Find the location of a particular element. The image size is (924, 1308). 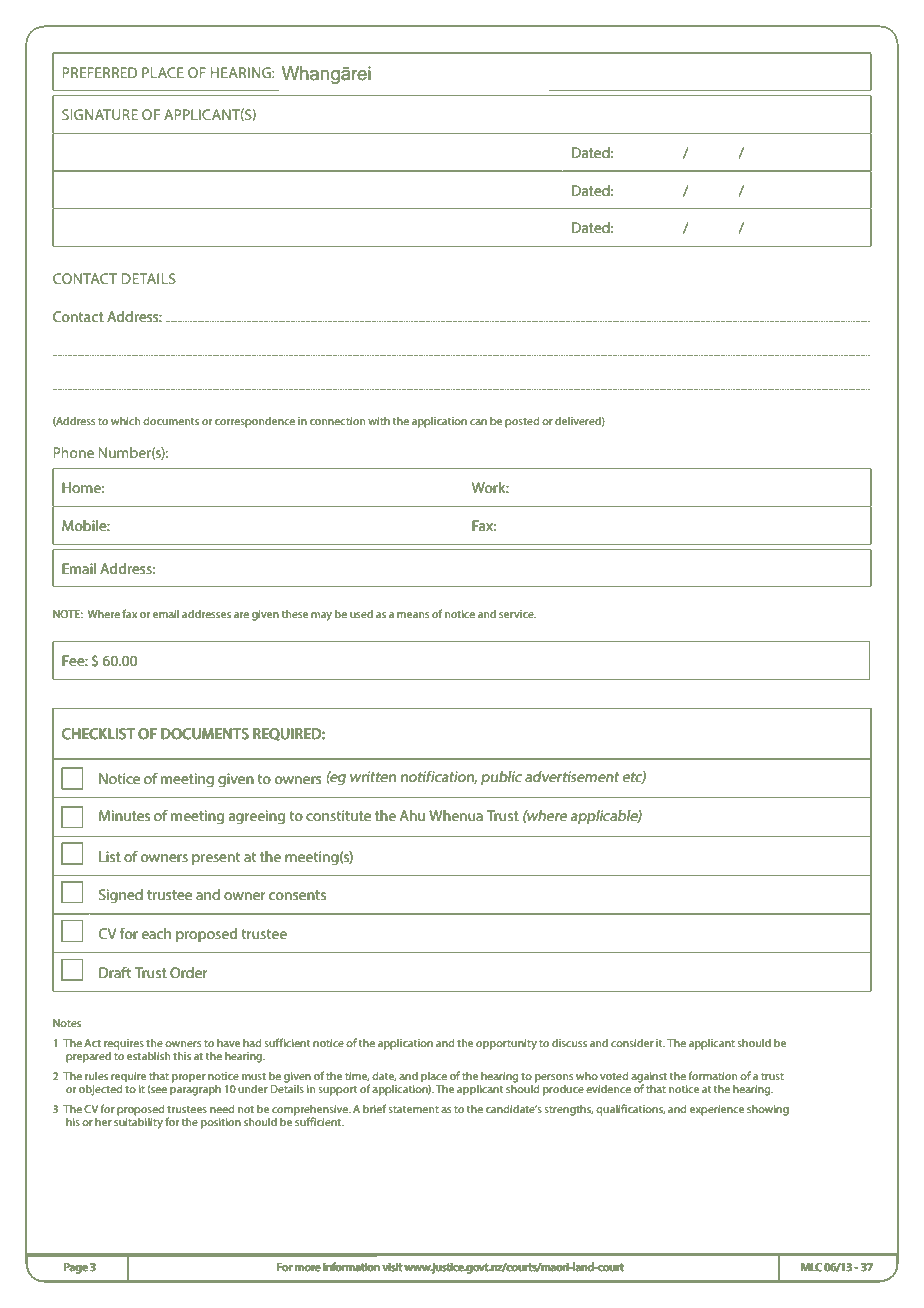

with is located at coordinates (379, 420).
